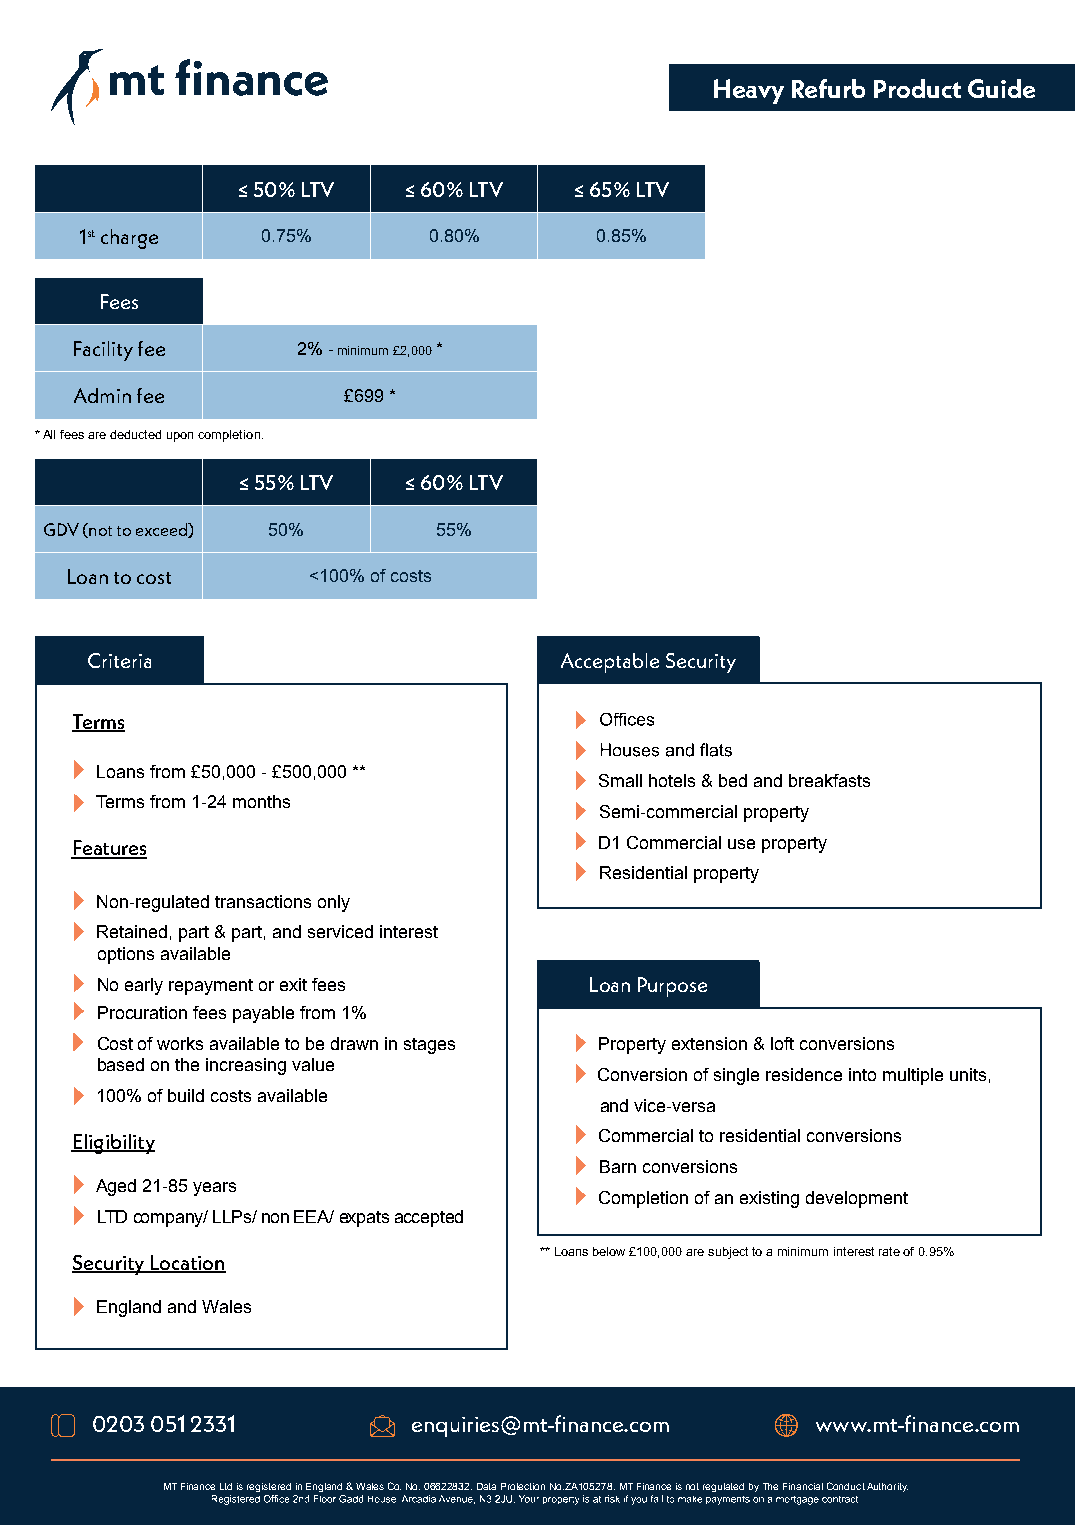 The height and width of the page is (1525, 1075). I want to click on charge, so click(129, 239).
